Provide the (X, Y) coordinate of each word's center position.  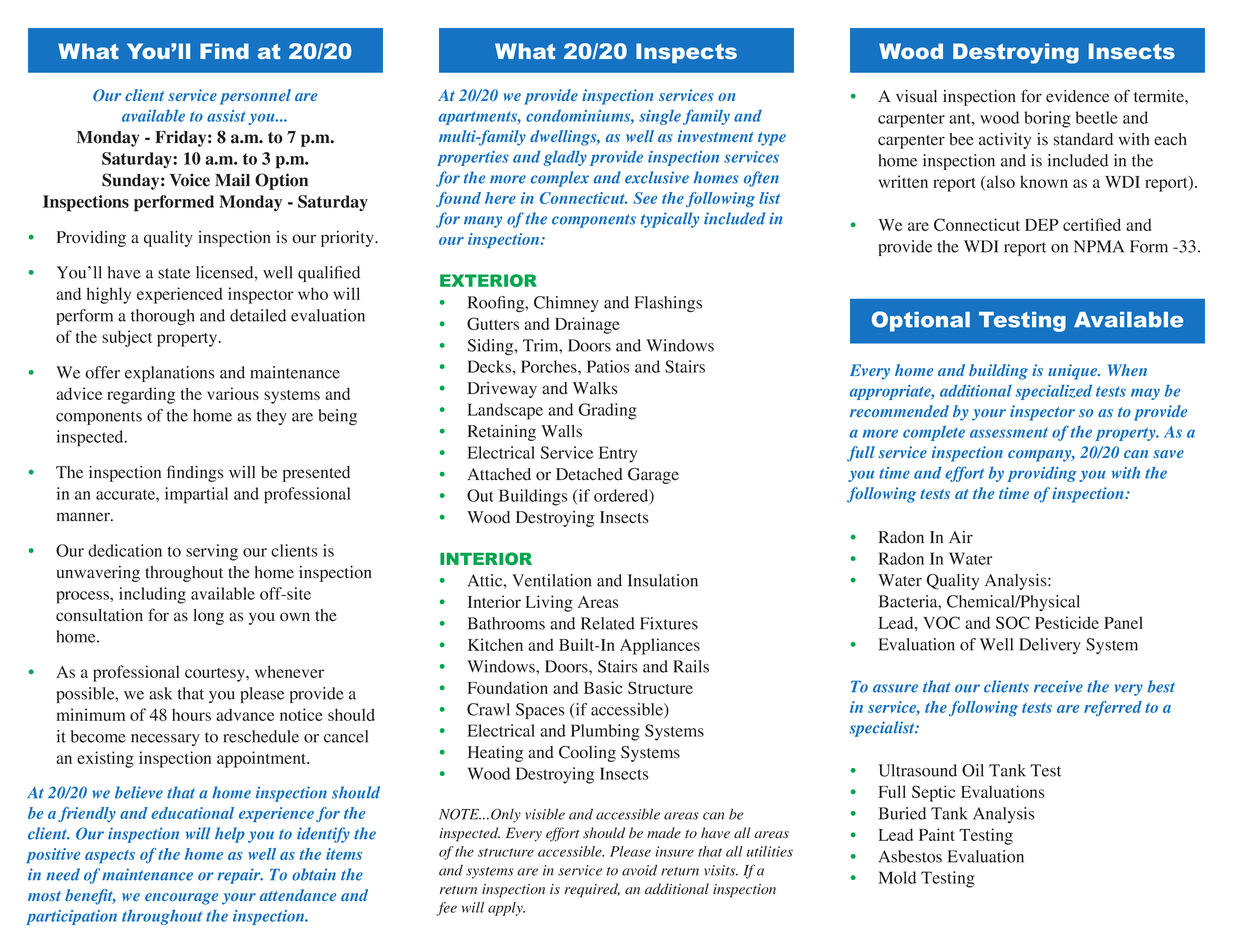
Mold (897, 877)
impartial (196, 495)
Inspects (686, 53)
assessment (1009, 432)
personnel (255, 97)
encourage (181, 899)
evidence (1078, 96)
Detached (589, 474)
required (592, 890)
